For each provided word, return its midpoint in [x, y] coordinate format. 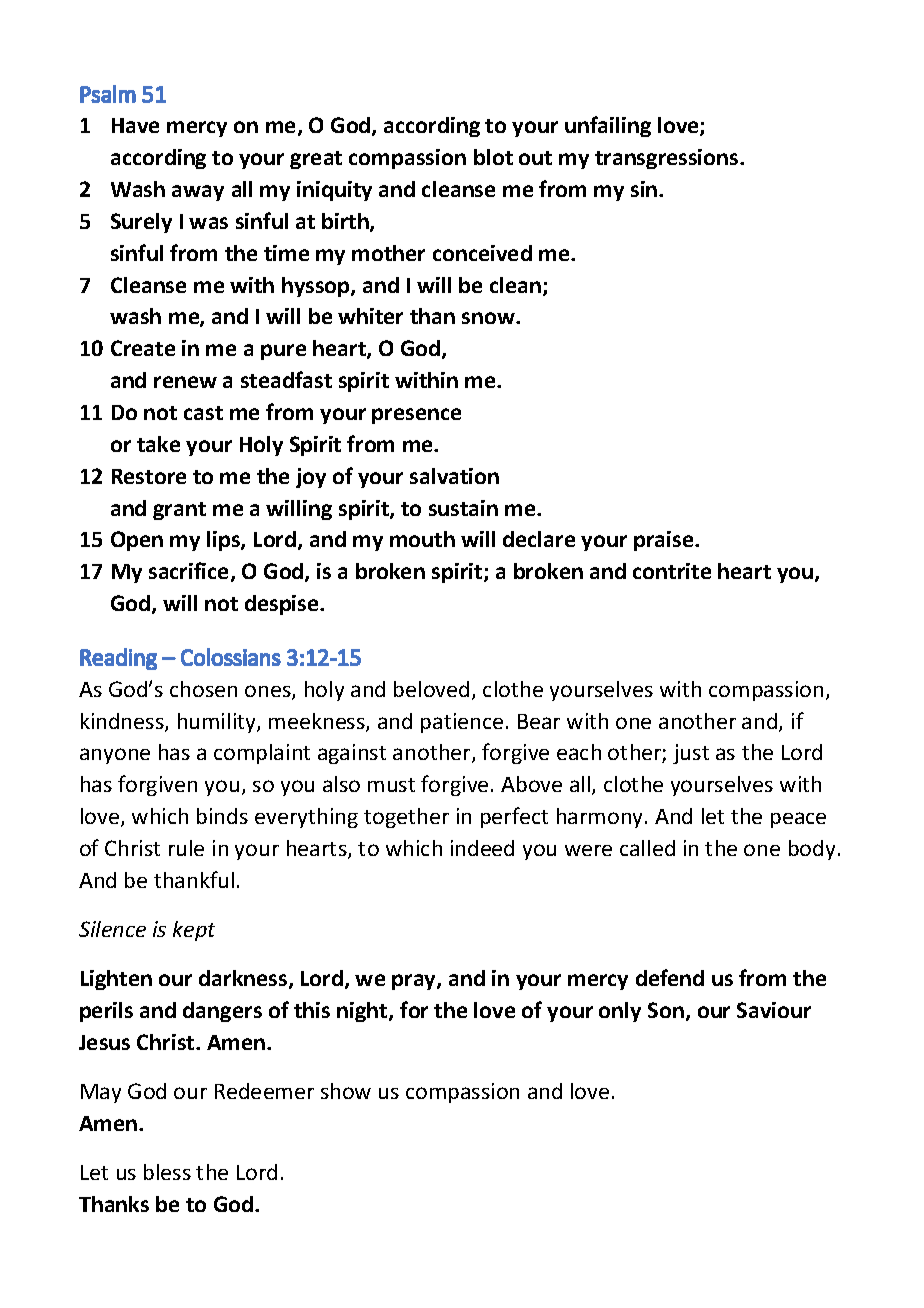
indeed [482, 848]
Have [135, 125]
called [647, 848]
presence [416, 416]
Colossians [231, 657]
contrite [672, 571]
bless [167, 1172]
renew [185, 382]
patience [462, 723]
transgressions [668, 159]
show [346, 1091]
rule [186, 848]
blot [493, 157]
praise [665, 541]
